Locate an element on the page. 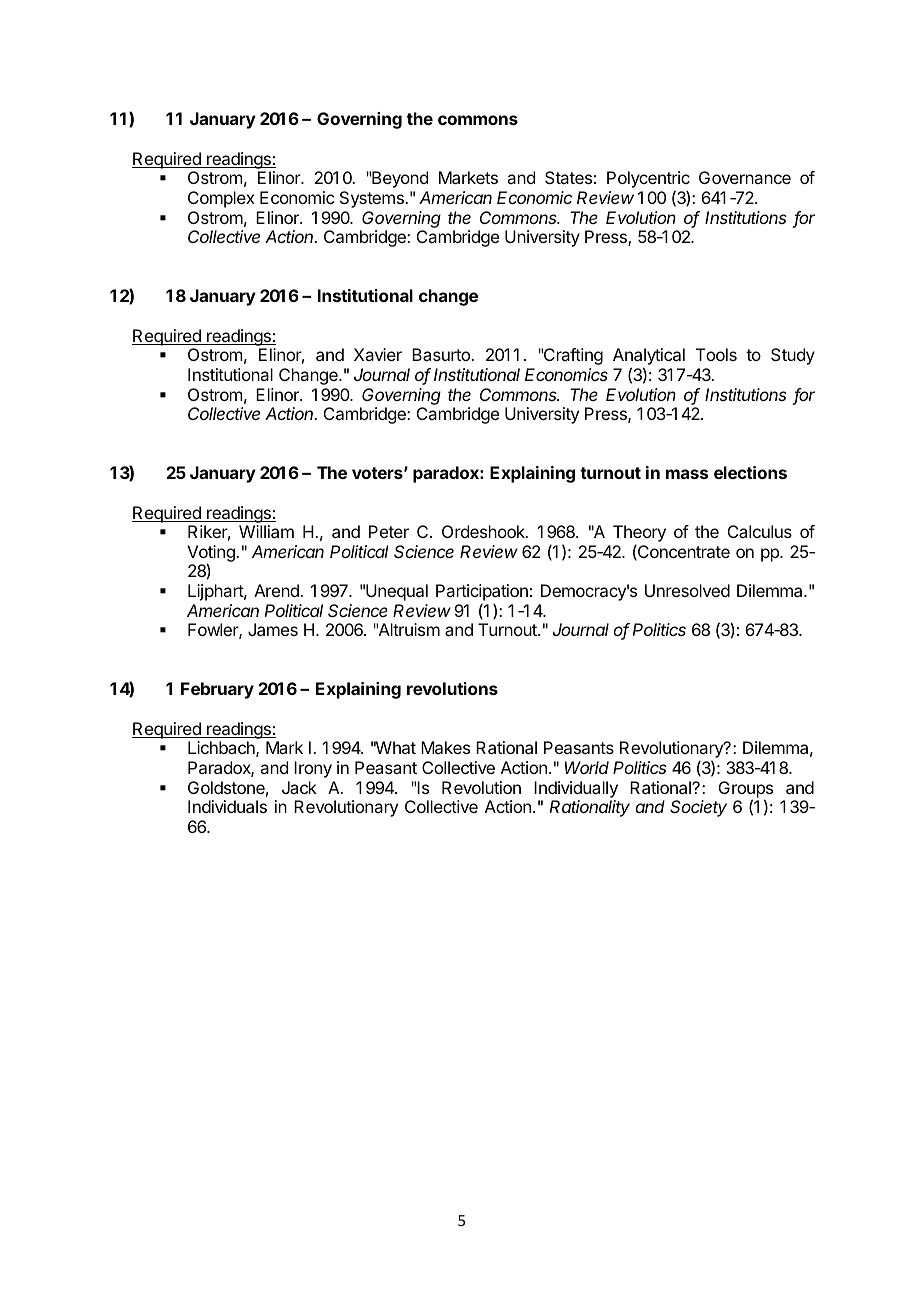 This image has height=1308, width=924. Governance is located at coordinates (745, 177).
